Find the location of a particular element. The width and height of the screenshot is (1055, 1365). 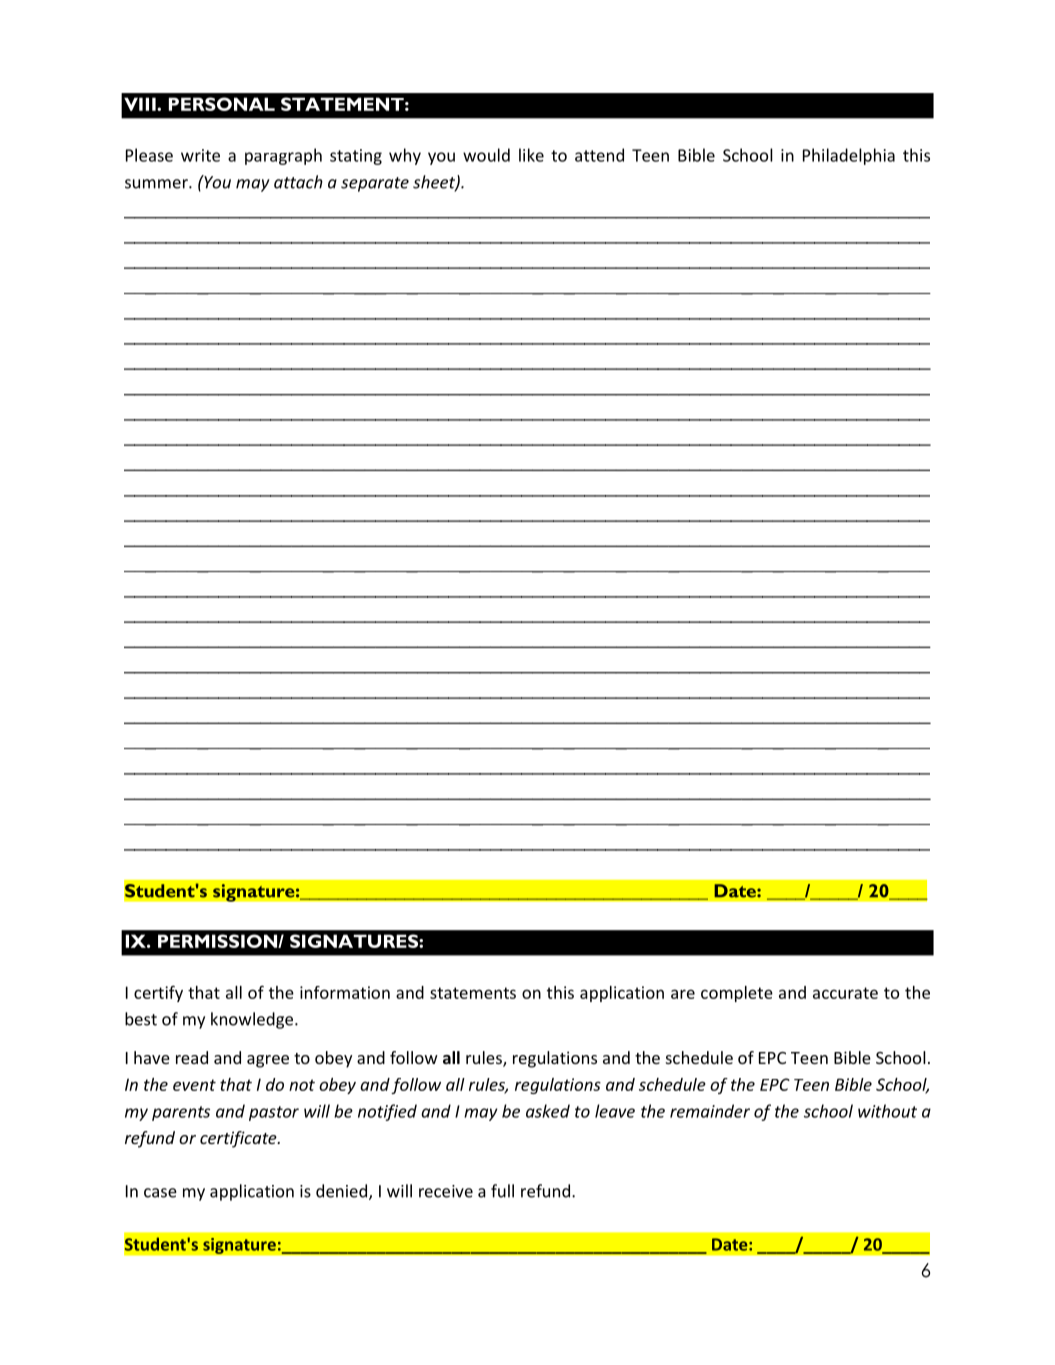

full is located at coordinates (502, 1191).
